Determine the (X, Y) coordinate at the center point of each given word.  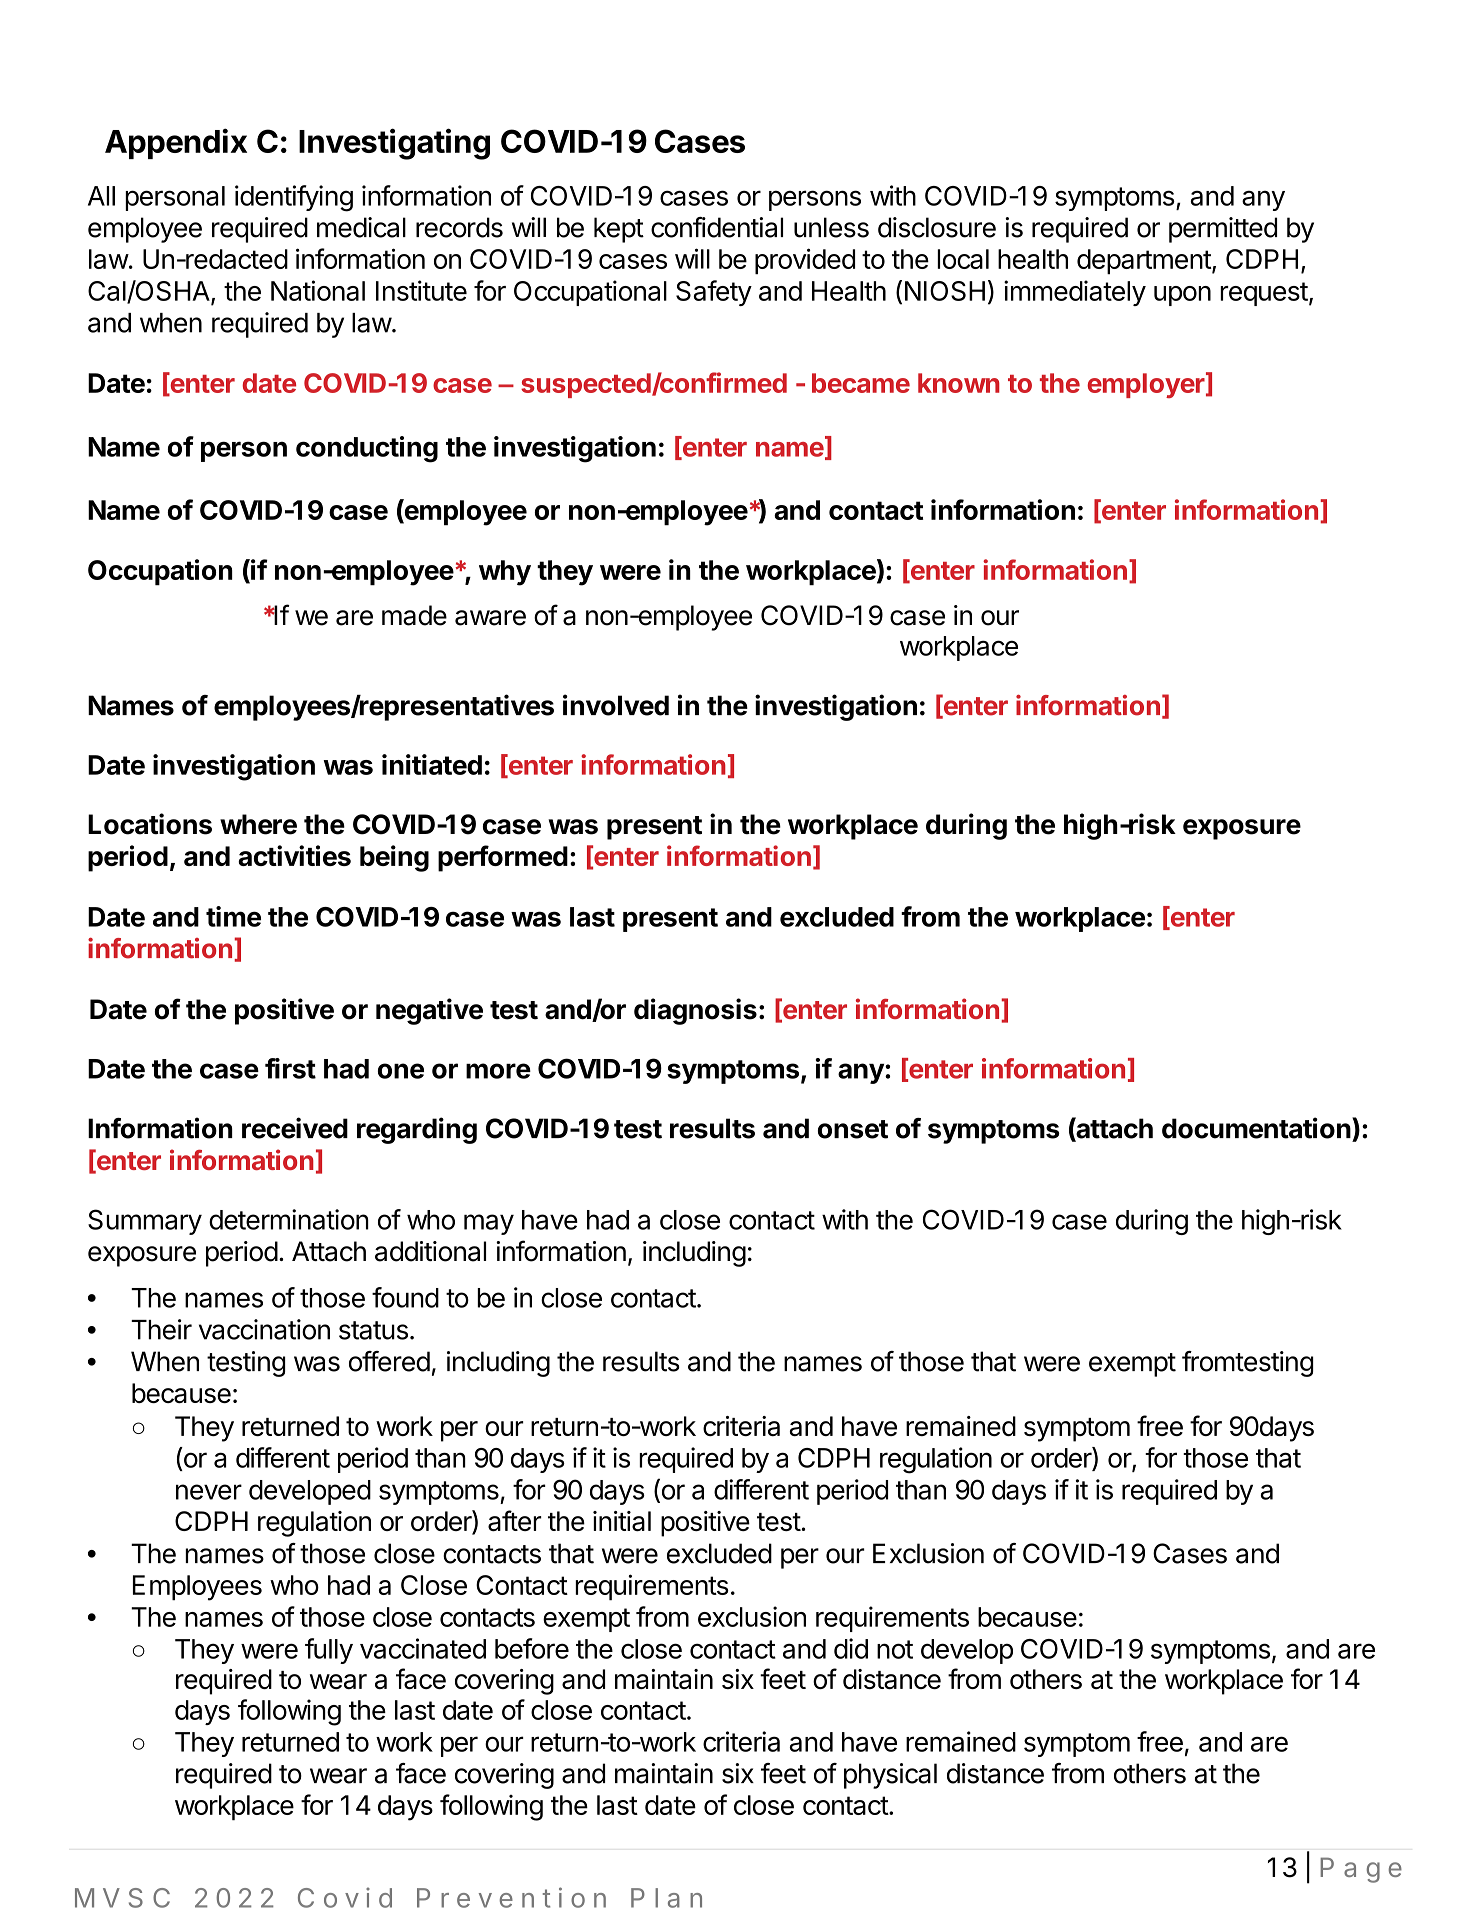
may (489, 1224)
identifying (294, 198)
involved (616, 705)
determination (289, 1219)
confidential (717, 227)
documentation (1256, 1128)
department (1144, 262)
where (258, 824)
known (959, 383)
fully (329, 1651)
